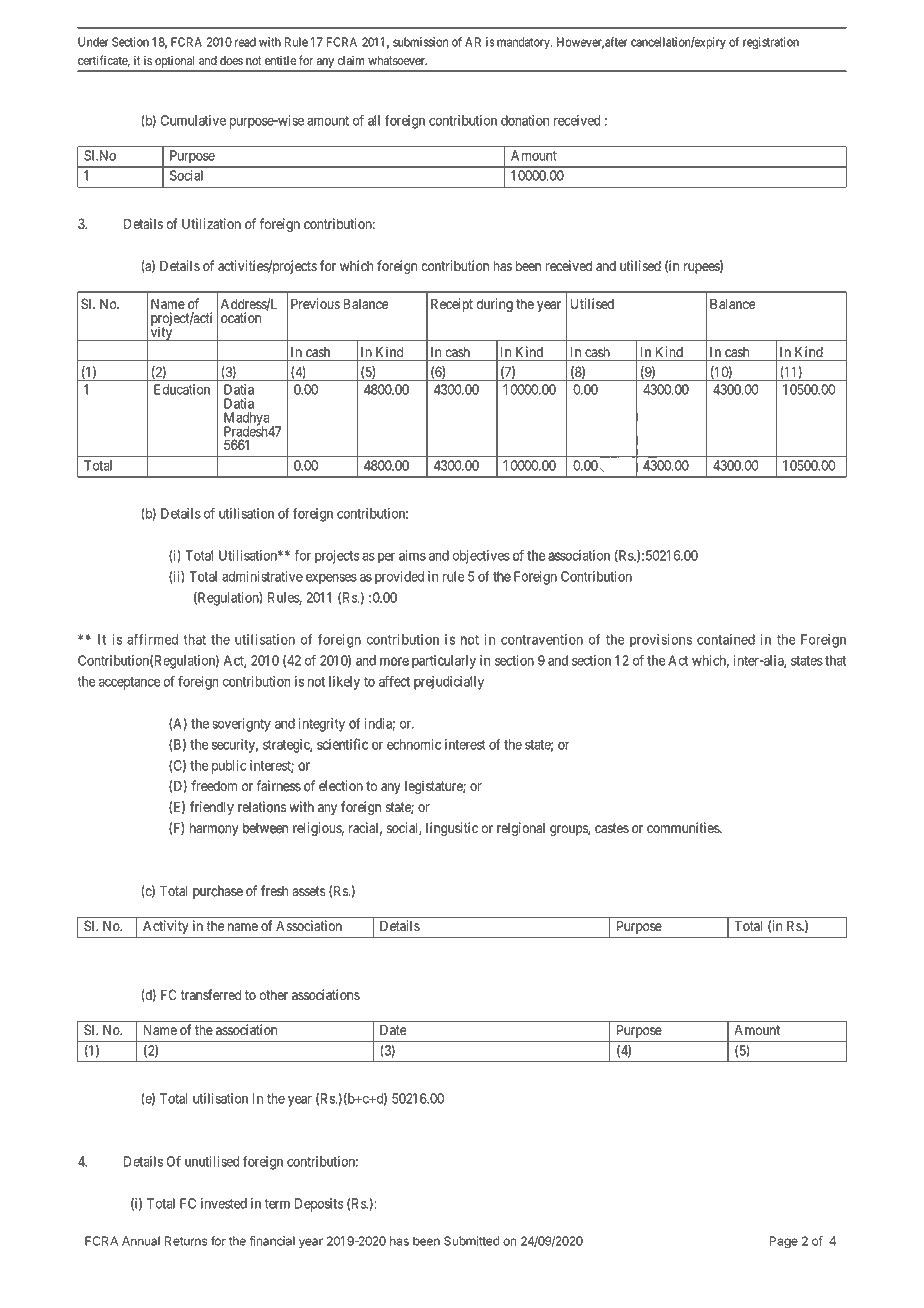 This page has width=924, height=1308. What do you see at coordinates (193, 120) in the page?
I see `Cumulative` at bounding box center [193, 120].
